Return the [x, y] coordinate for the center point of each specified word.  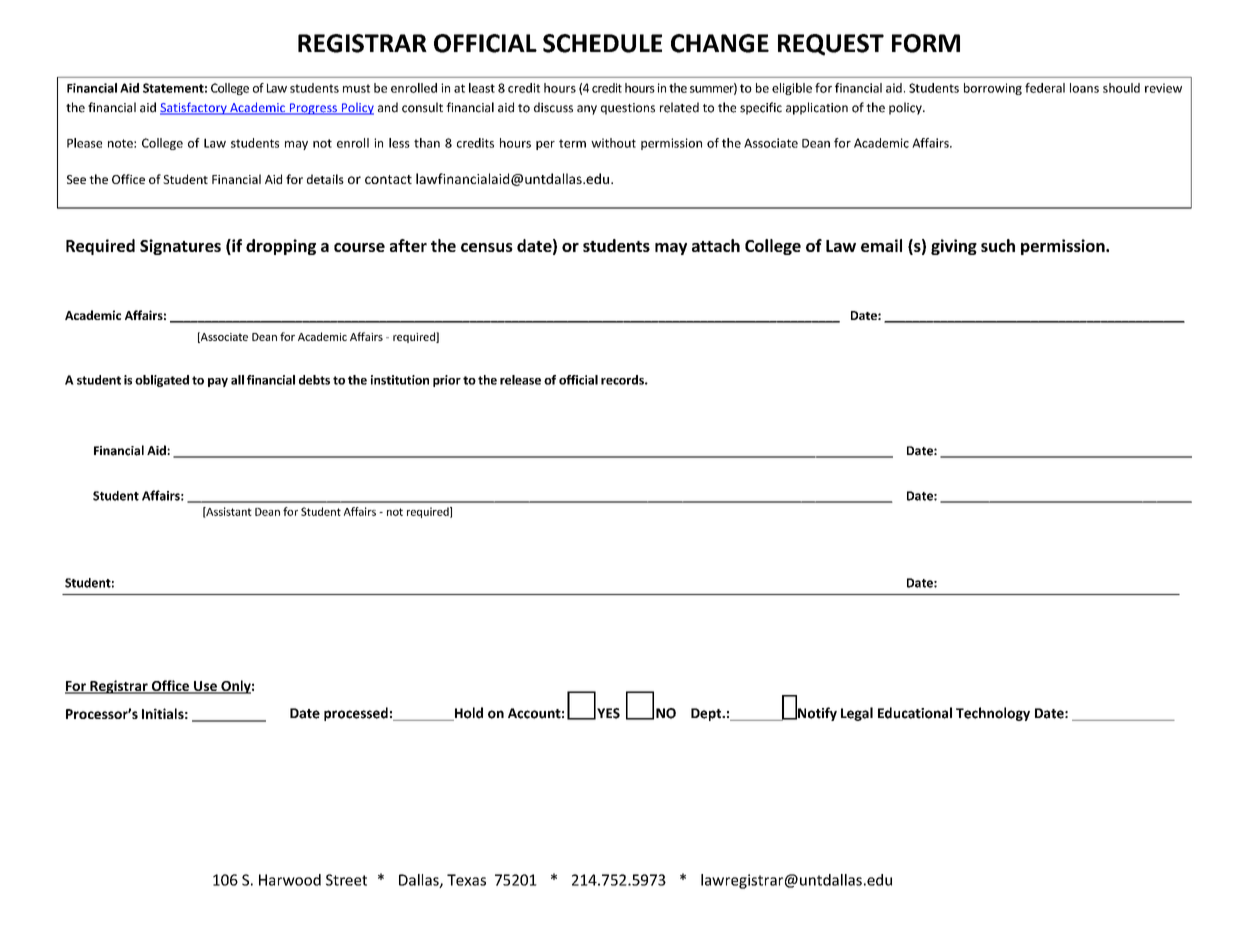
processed [356, 714]
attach [716, 245]
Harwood [290, 880]
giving [954, 247]
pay [218, 382]
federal [1045, 88]
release [520, 380]
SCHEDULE [602, 43]
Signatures [180, 247]
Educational [915, 713]
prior [447, 381]
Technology [993, 714]
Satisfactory [194, 108]
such [998, 245]
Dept [707, 714]
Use [205, 687]
